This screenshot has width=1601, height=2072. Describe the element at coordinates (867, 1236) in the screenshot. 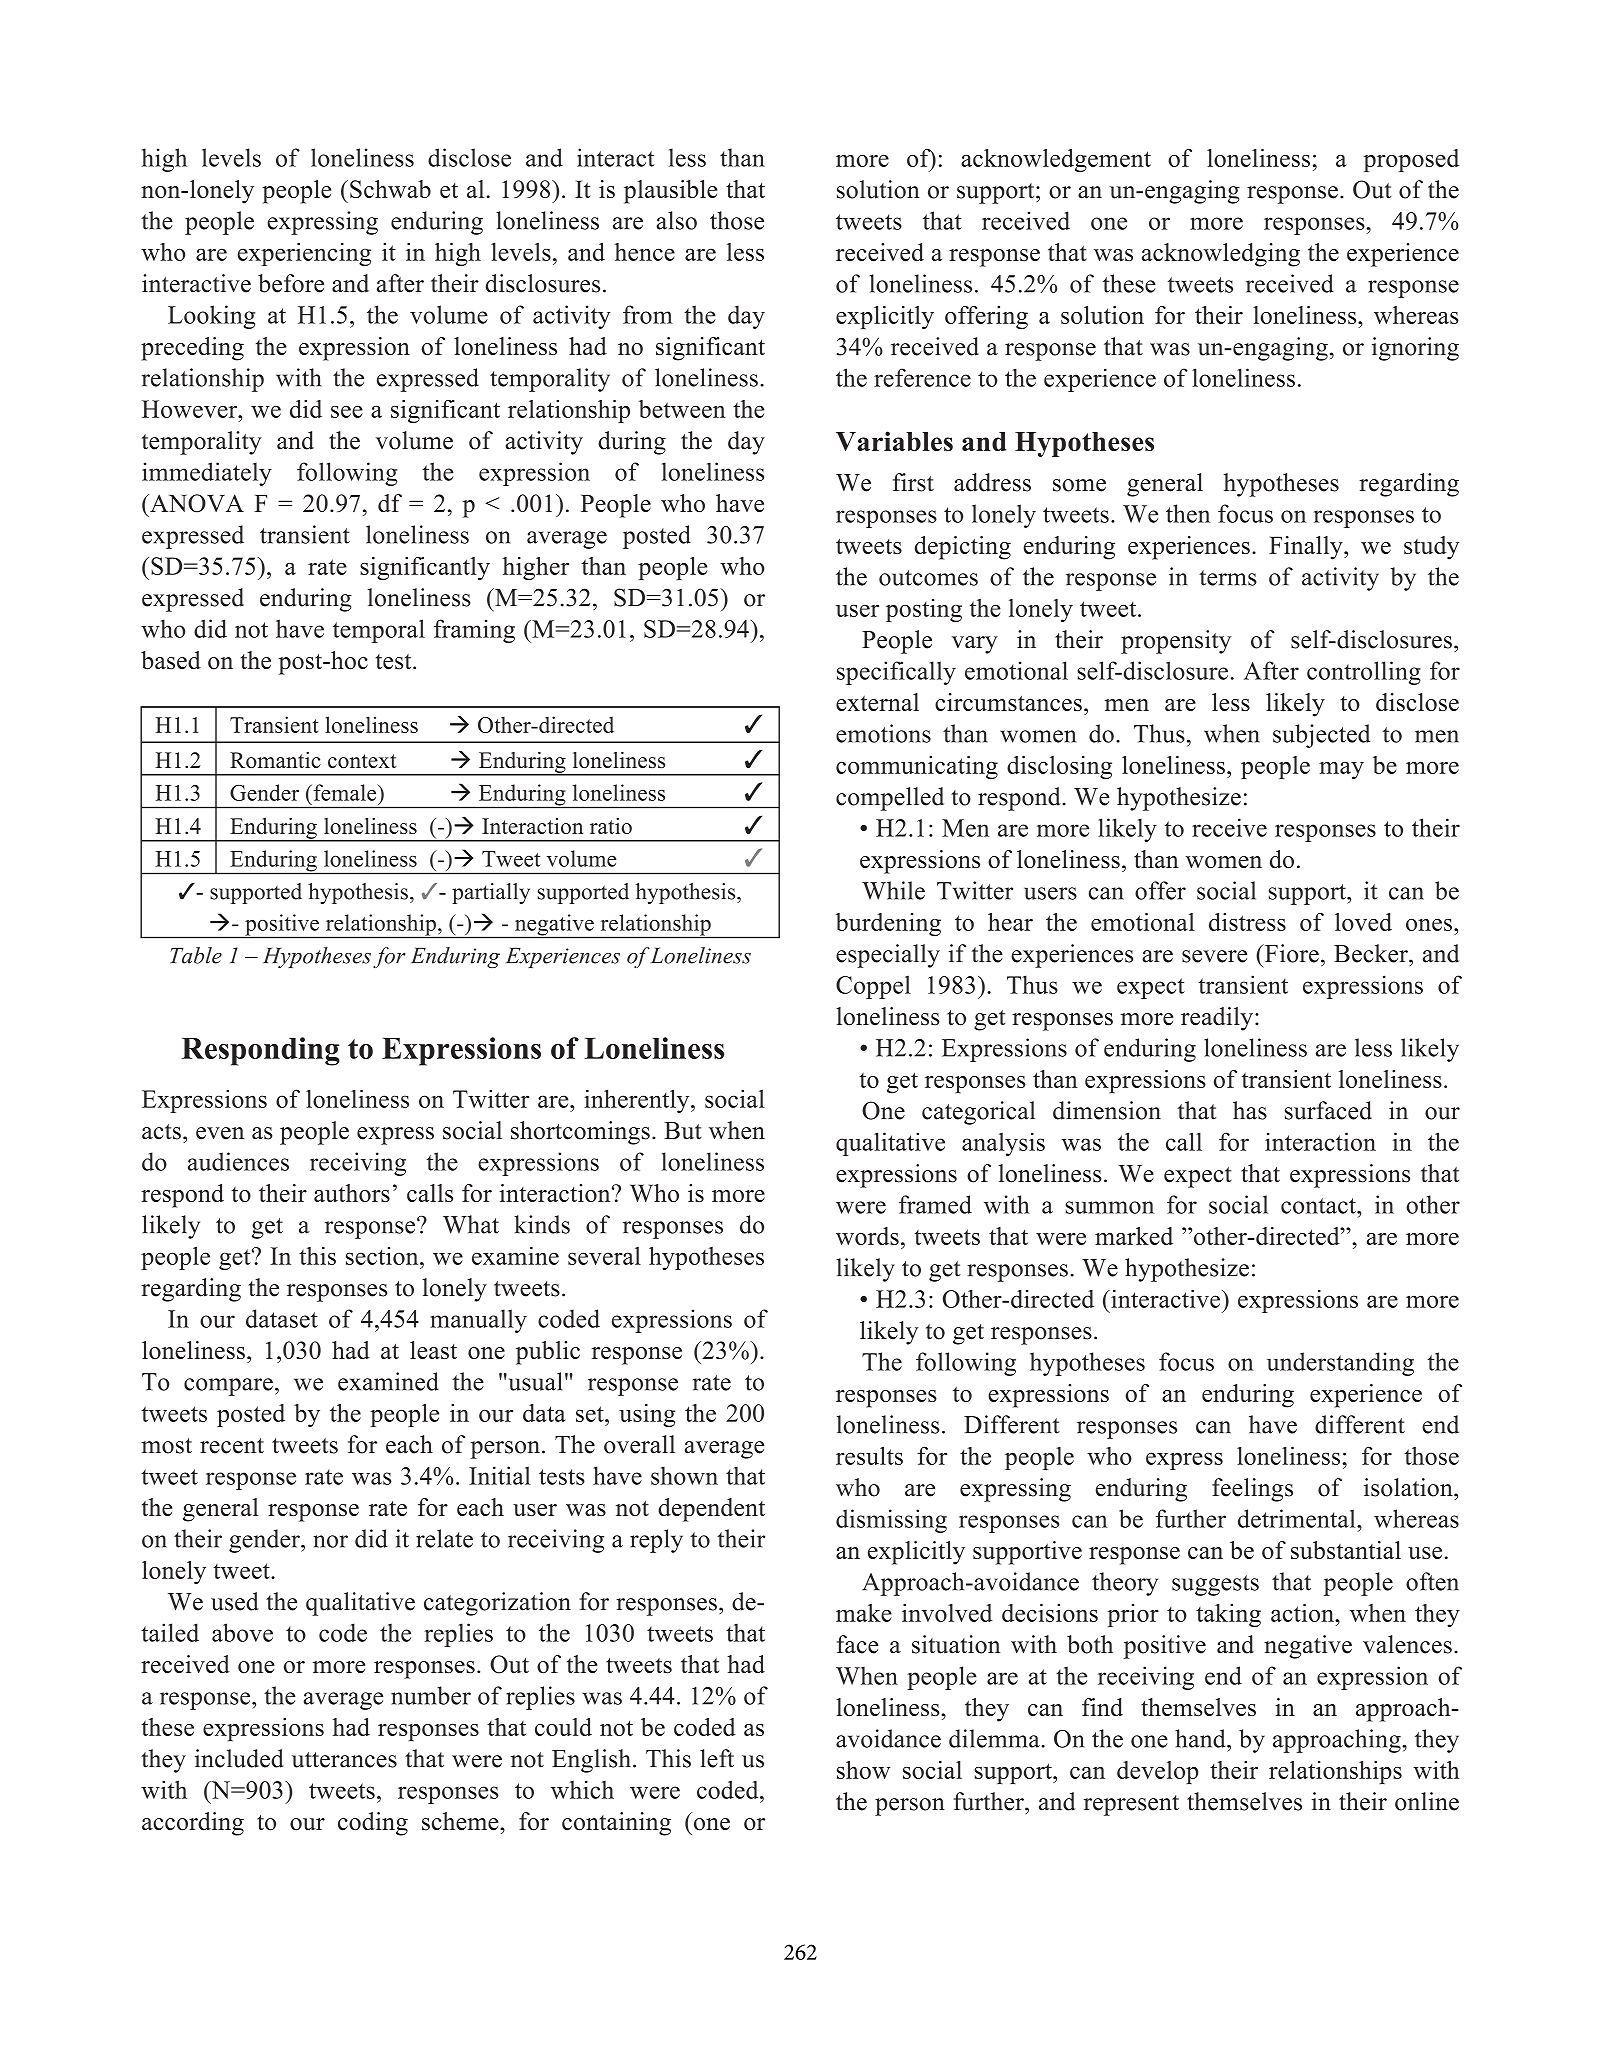

I see `words` at that location.
